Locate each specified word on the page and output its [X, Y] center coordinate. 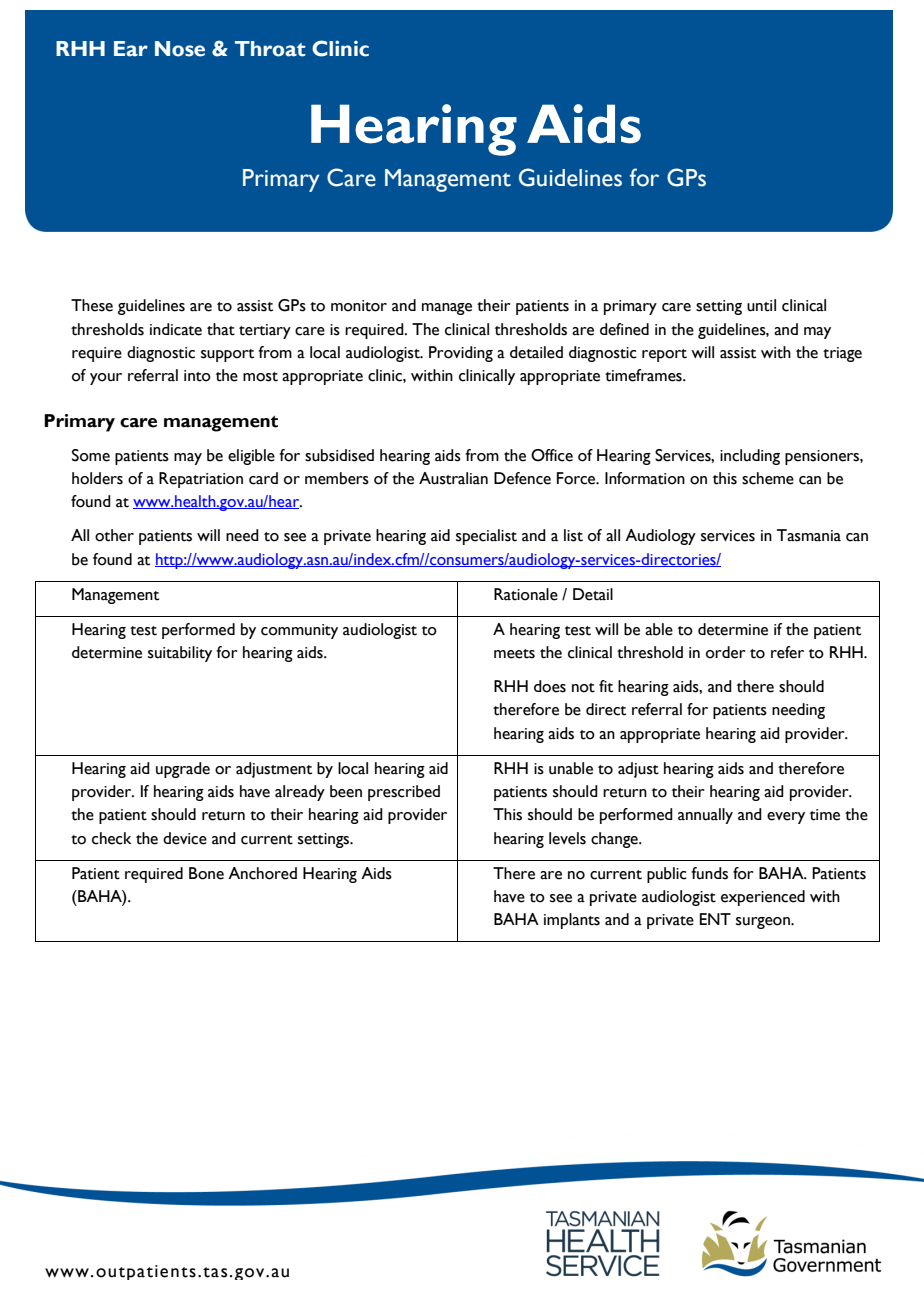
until [761, 305]
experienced [763, 898]
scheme [768, 478]
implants [572, 921]
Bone [206, 873]
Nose [180, 49]
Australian [453, 478]
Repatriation [201, 480]
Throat [270, 49]
